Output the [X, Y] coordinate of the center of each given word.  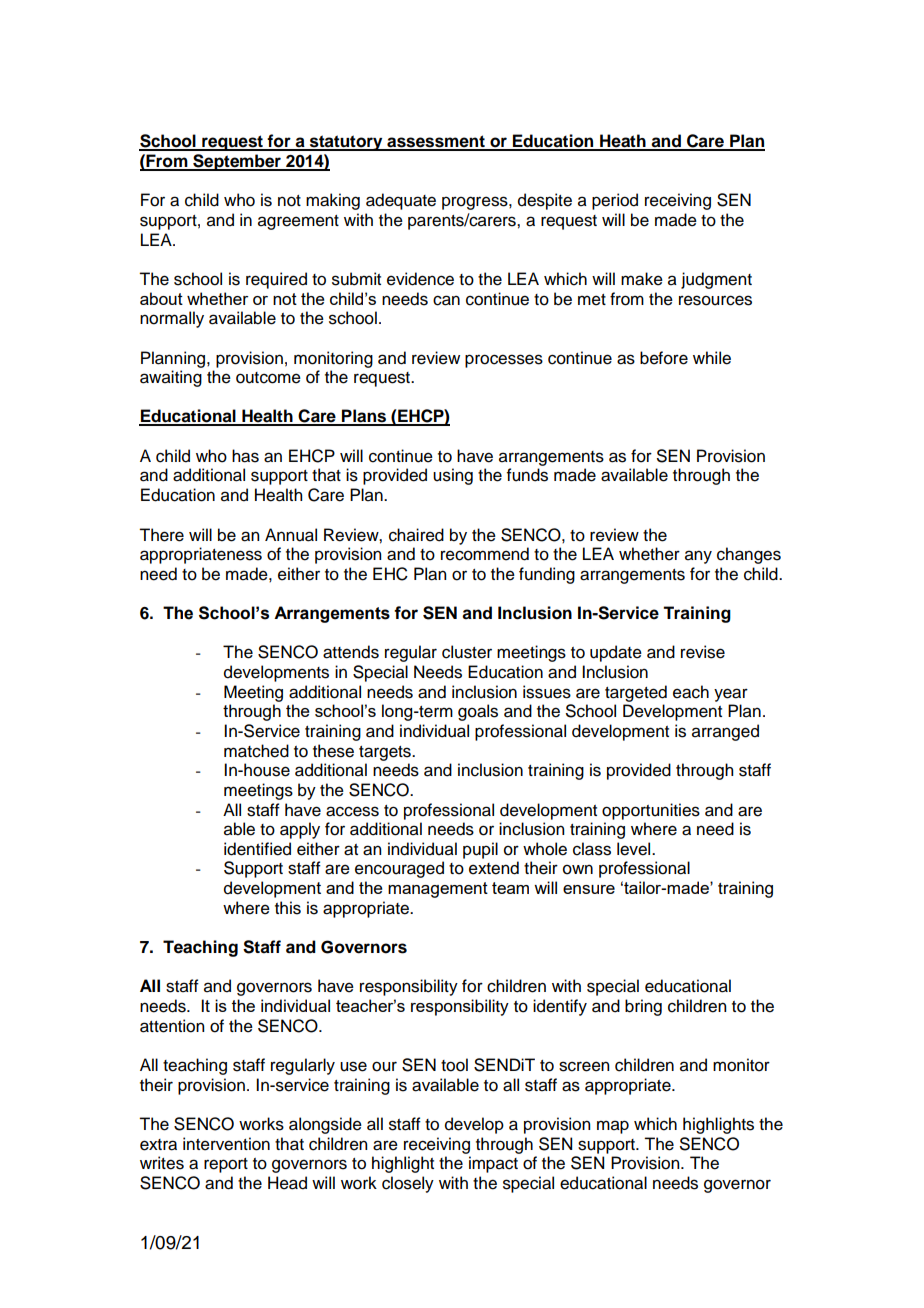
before [664, 358]
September [237, 162]
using [453, 476]
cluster [467, 652]
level [635, 849]
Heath [623, 142]
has [245, 456]
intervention [226, 1144]
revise [703, 652]
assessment [436, 142]
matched [256, 751]
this [288, 908]
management [438, 890]
